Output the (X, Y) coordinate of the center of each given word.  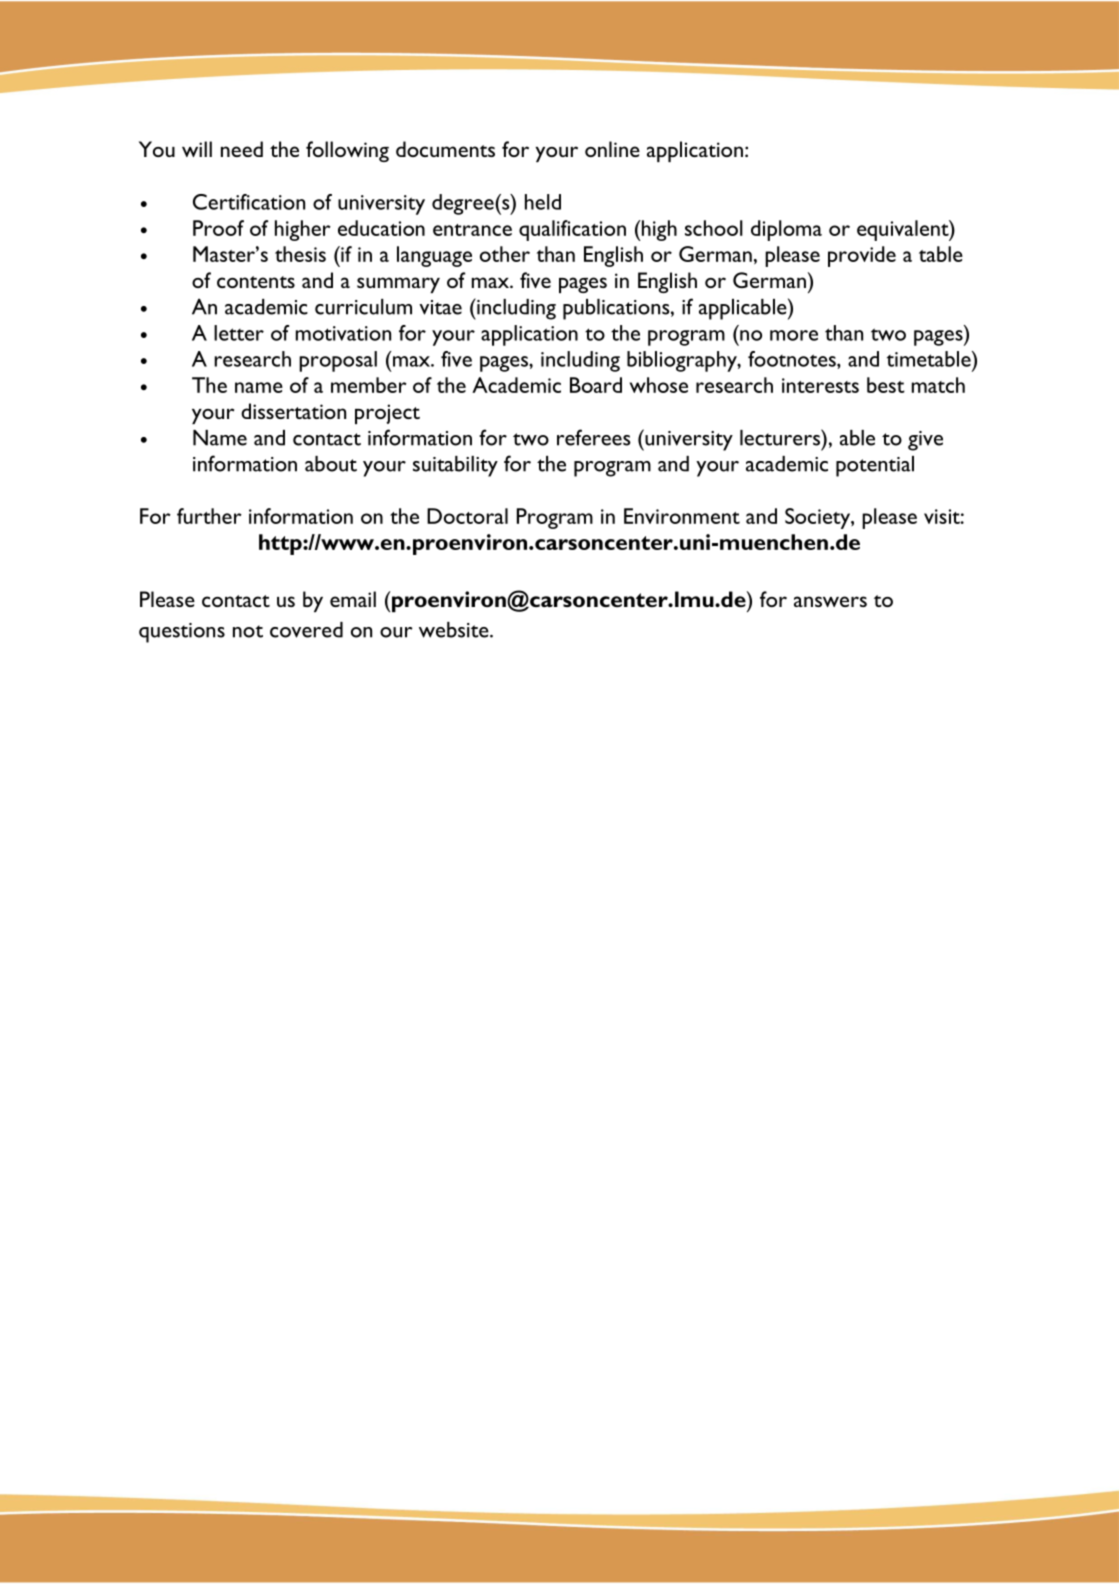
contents (256, 282)
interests (820, 385)
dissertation (293, 411)
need (242, 149)
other (505, 254)
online (612, 149)
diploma (786, 230)
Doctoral (467, 516)
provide (862, 256)
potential (875, 466)
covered (306, 630)
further (209, 516)
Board (596, 385)
